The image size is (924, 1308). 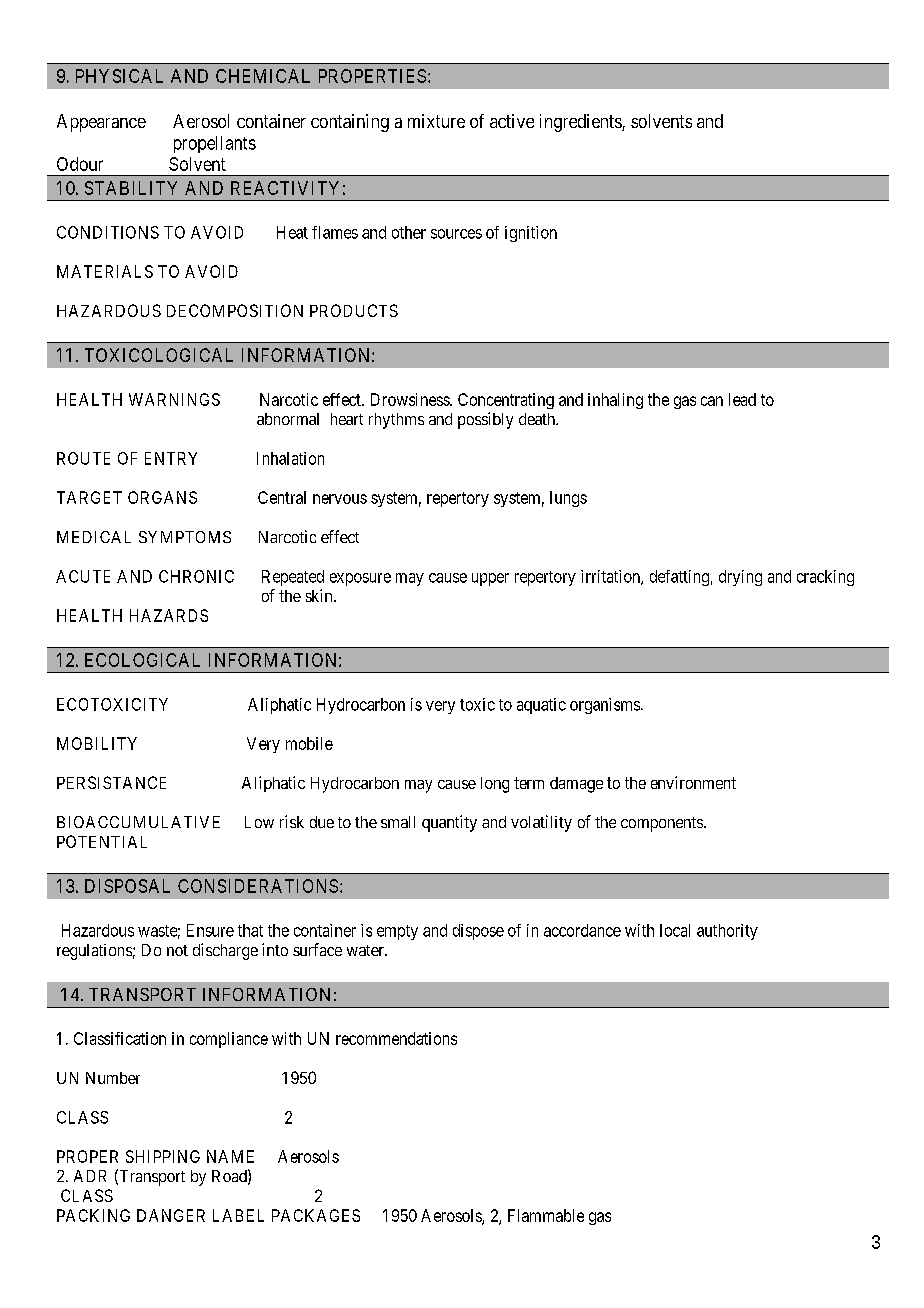 I want to click on drying, so click(x=740, y=578).
